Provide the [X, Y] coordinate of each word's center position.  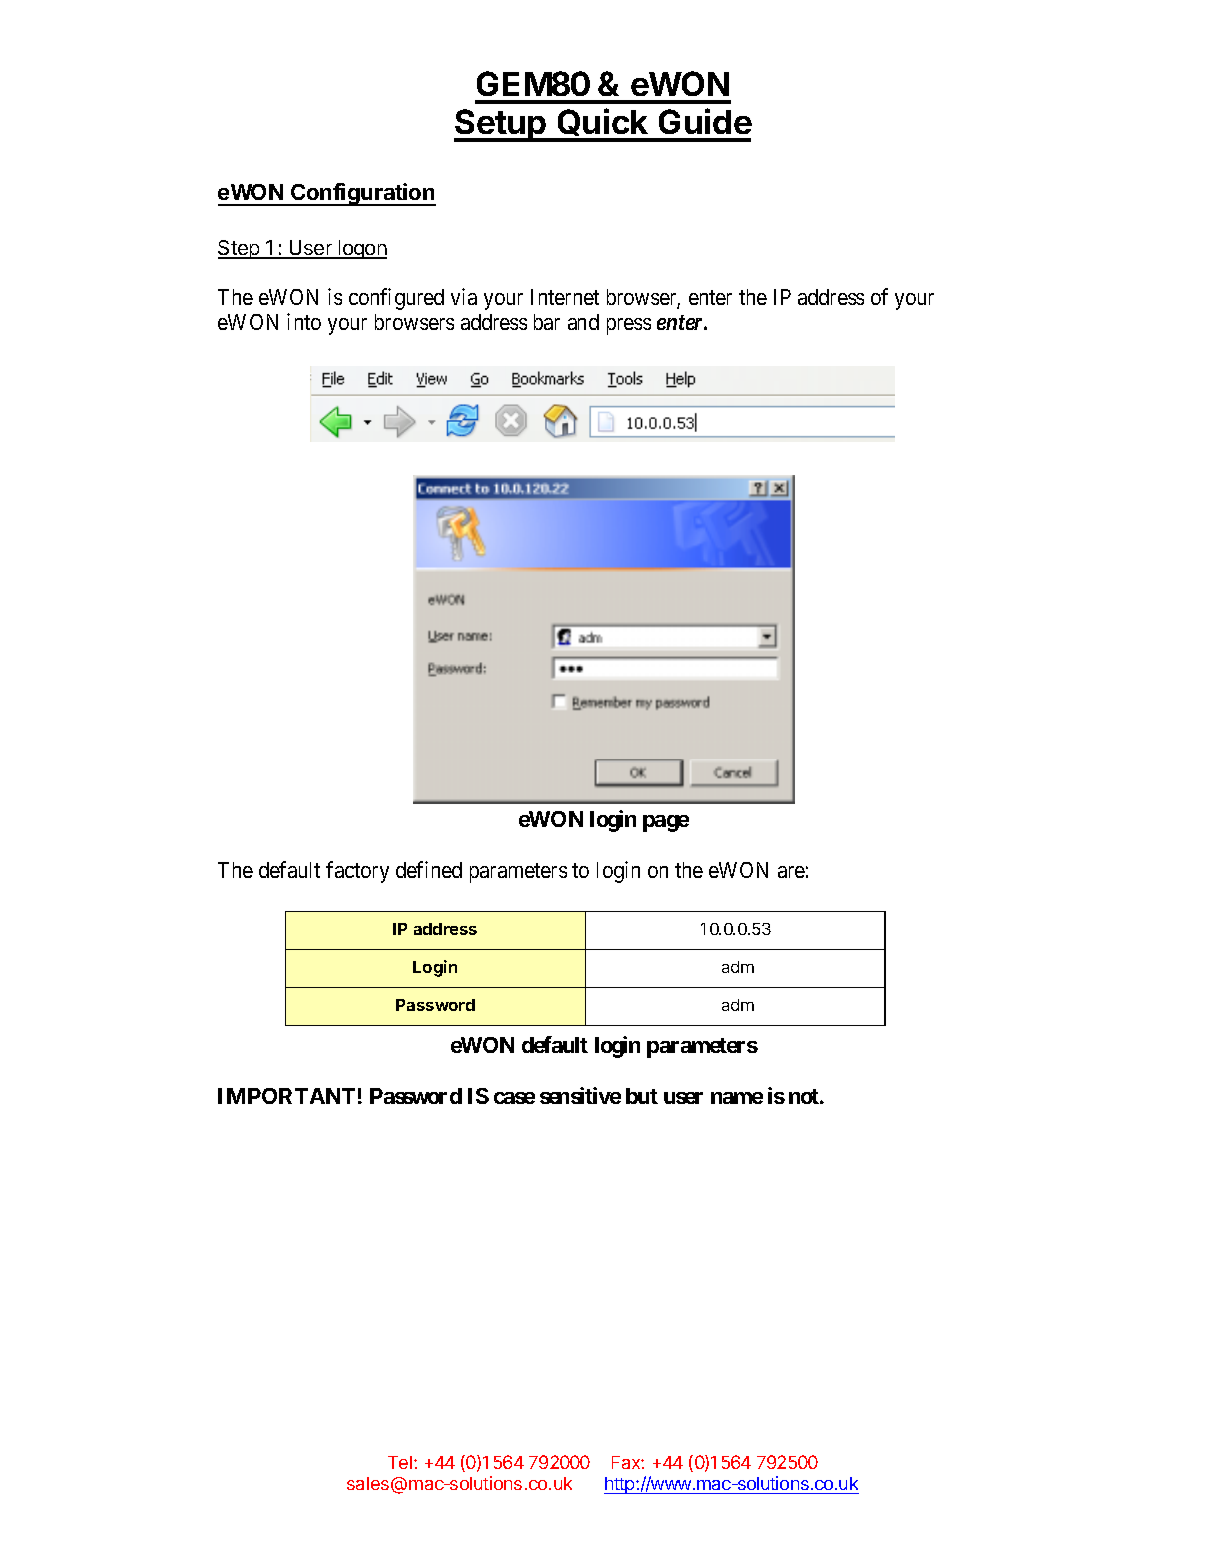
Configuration [362, 194]
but [642, 1096]
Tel [401, 1462]
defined [429, 869]
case [514, 1098]
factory [357, 872]
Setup [501, 125]
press [629, 326]
